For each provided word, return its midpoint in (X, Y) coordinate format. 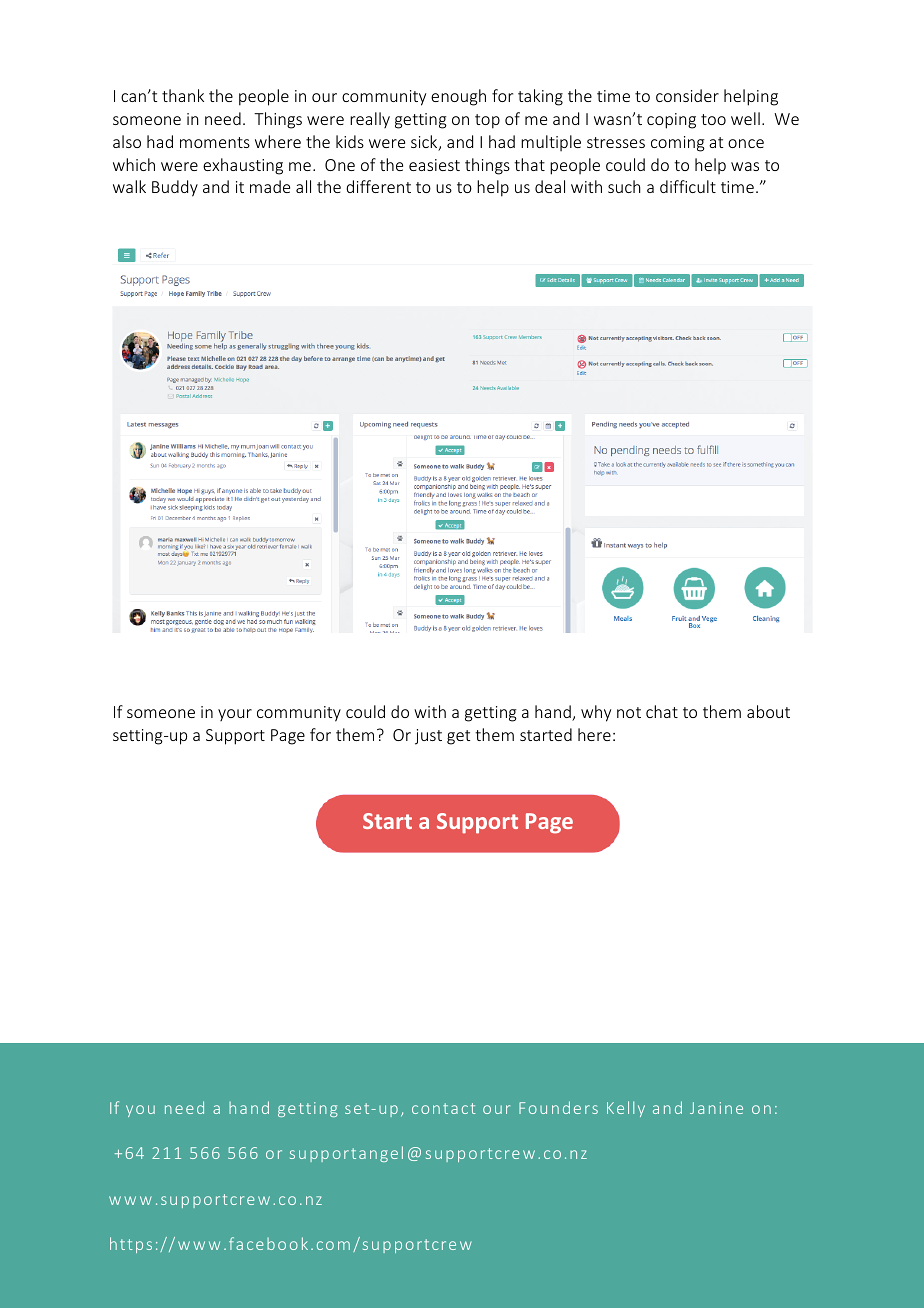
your (235, 715)
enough (458, 97)
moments (215, 142)
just (428, 737)
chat (662, 711)
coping (671, 121)
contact (444, 1108)
